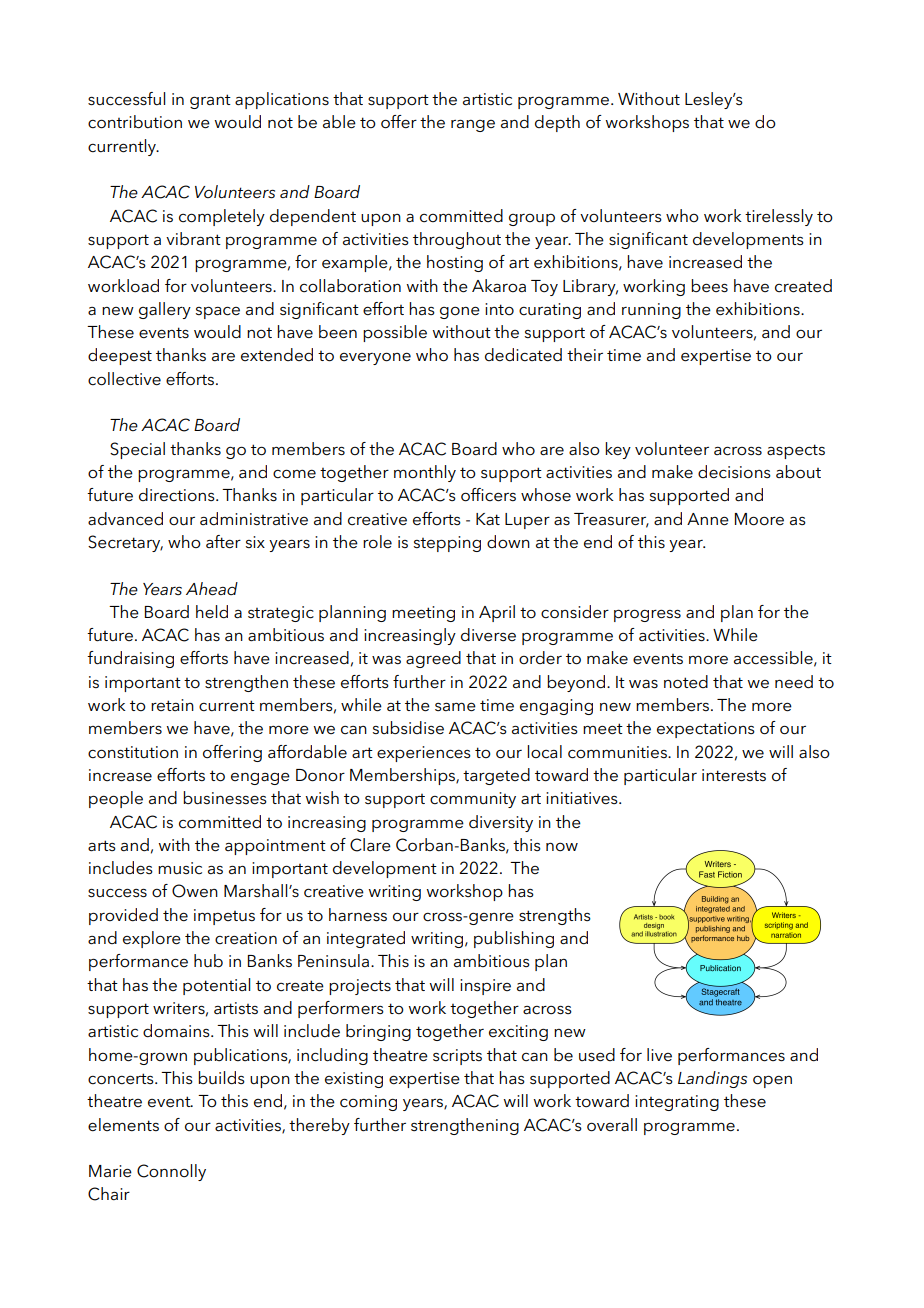  Describe the element at coordinates (212, 612) in the image. I see `held` at that location.
